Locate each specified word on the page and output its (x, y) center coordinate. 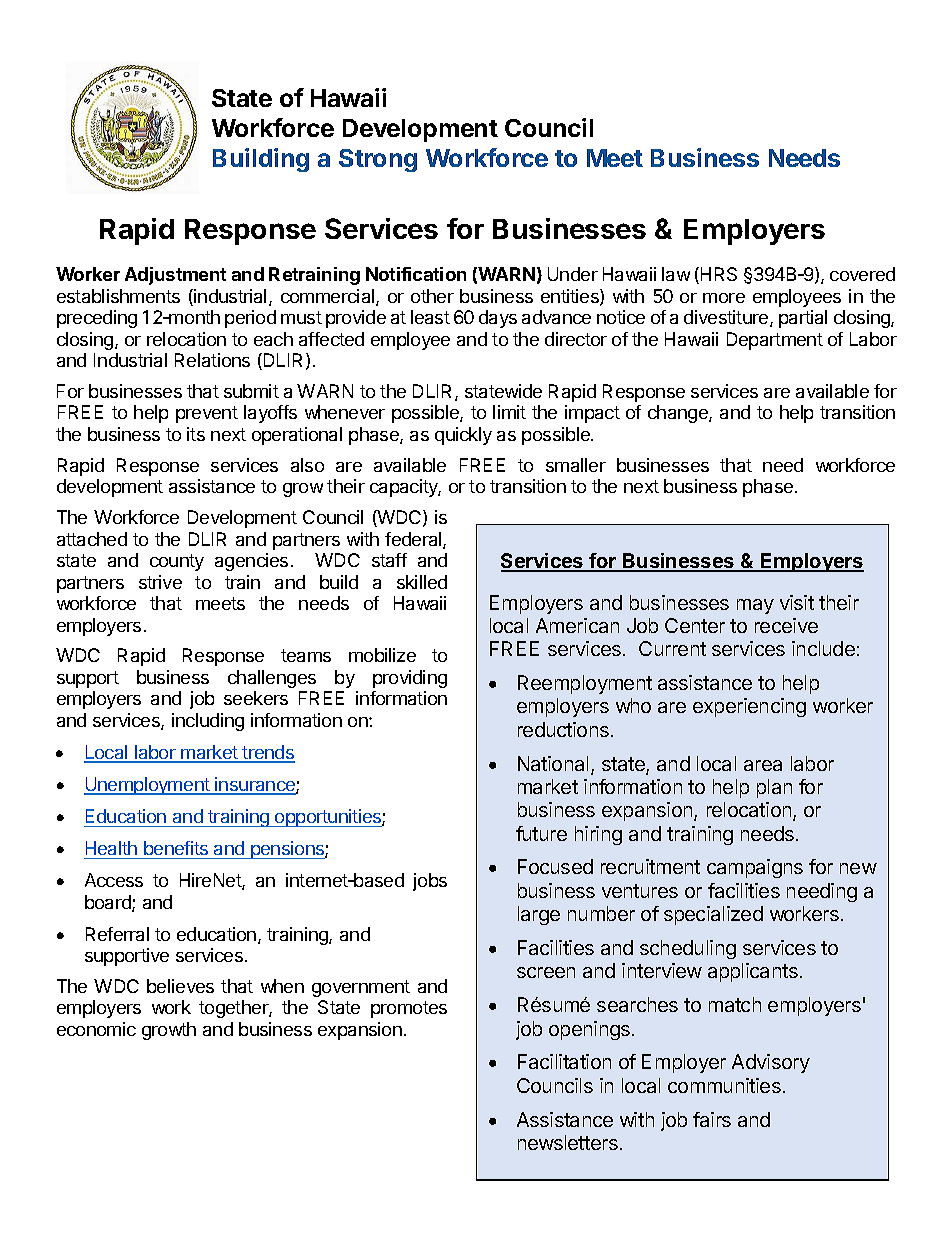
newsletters (568, 1142)
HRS (719, 274)
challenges (272, 679)
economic (96, 1029)
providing (410, 679)
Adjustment (175, 276)
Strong (378, 160)
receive (786, 625)
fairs (712, 1119)
